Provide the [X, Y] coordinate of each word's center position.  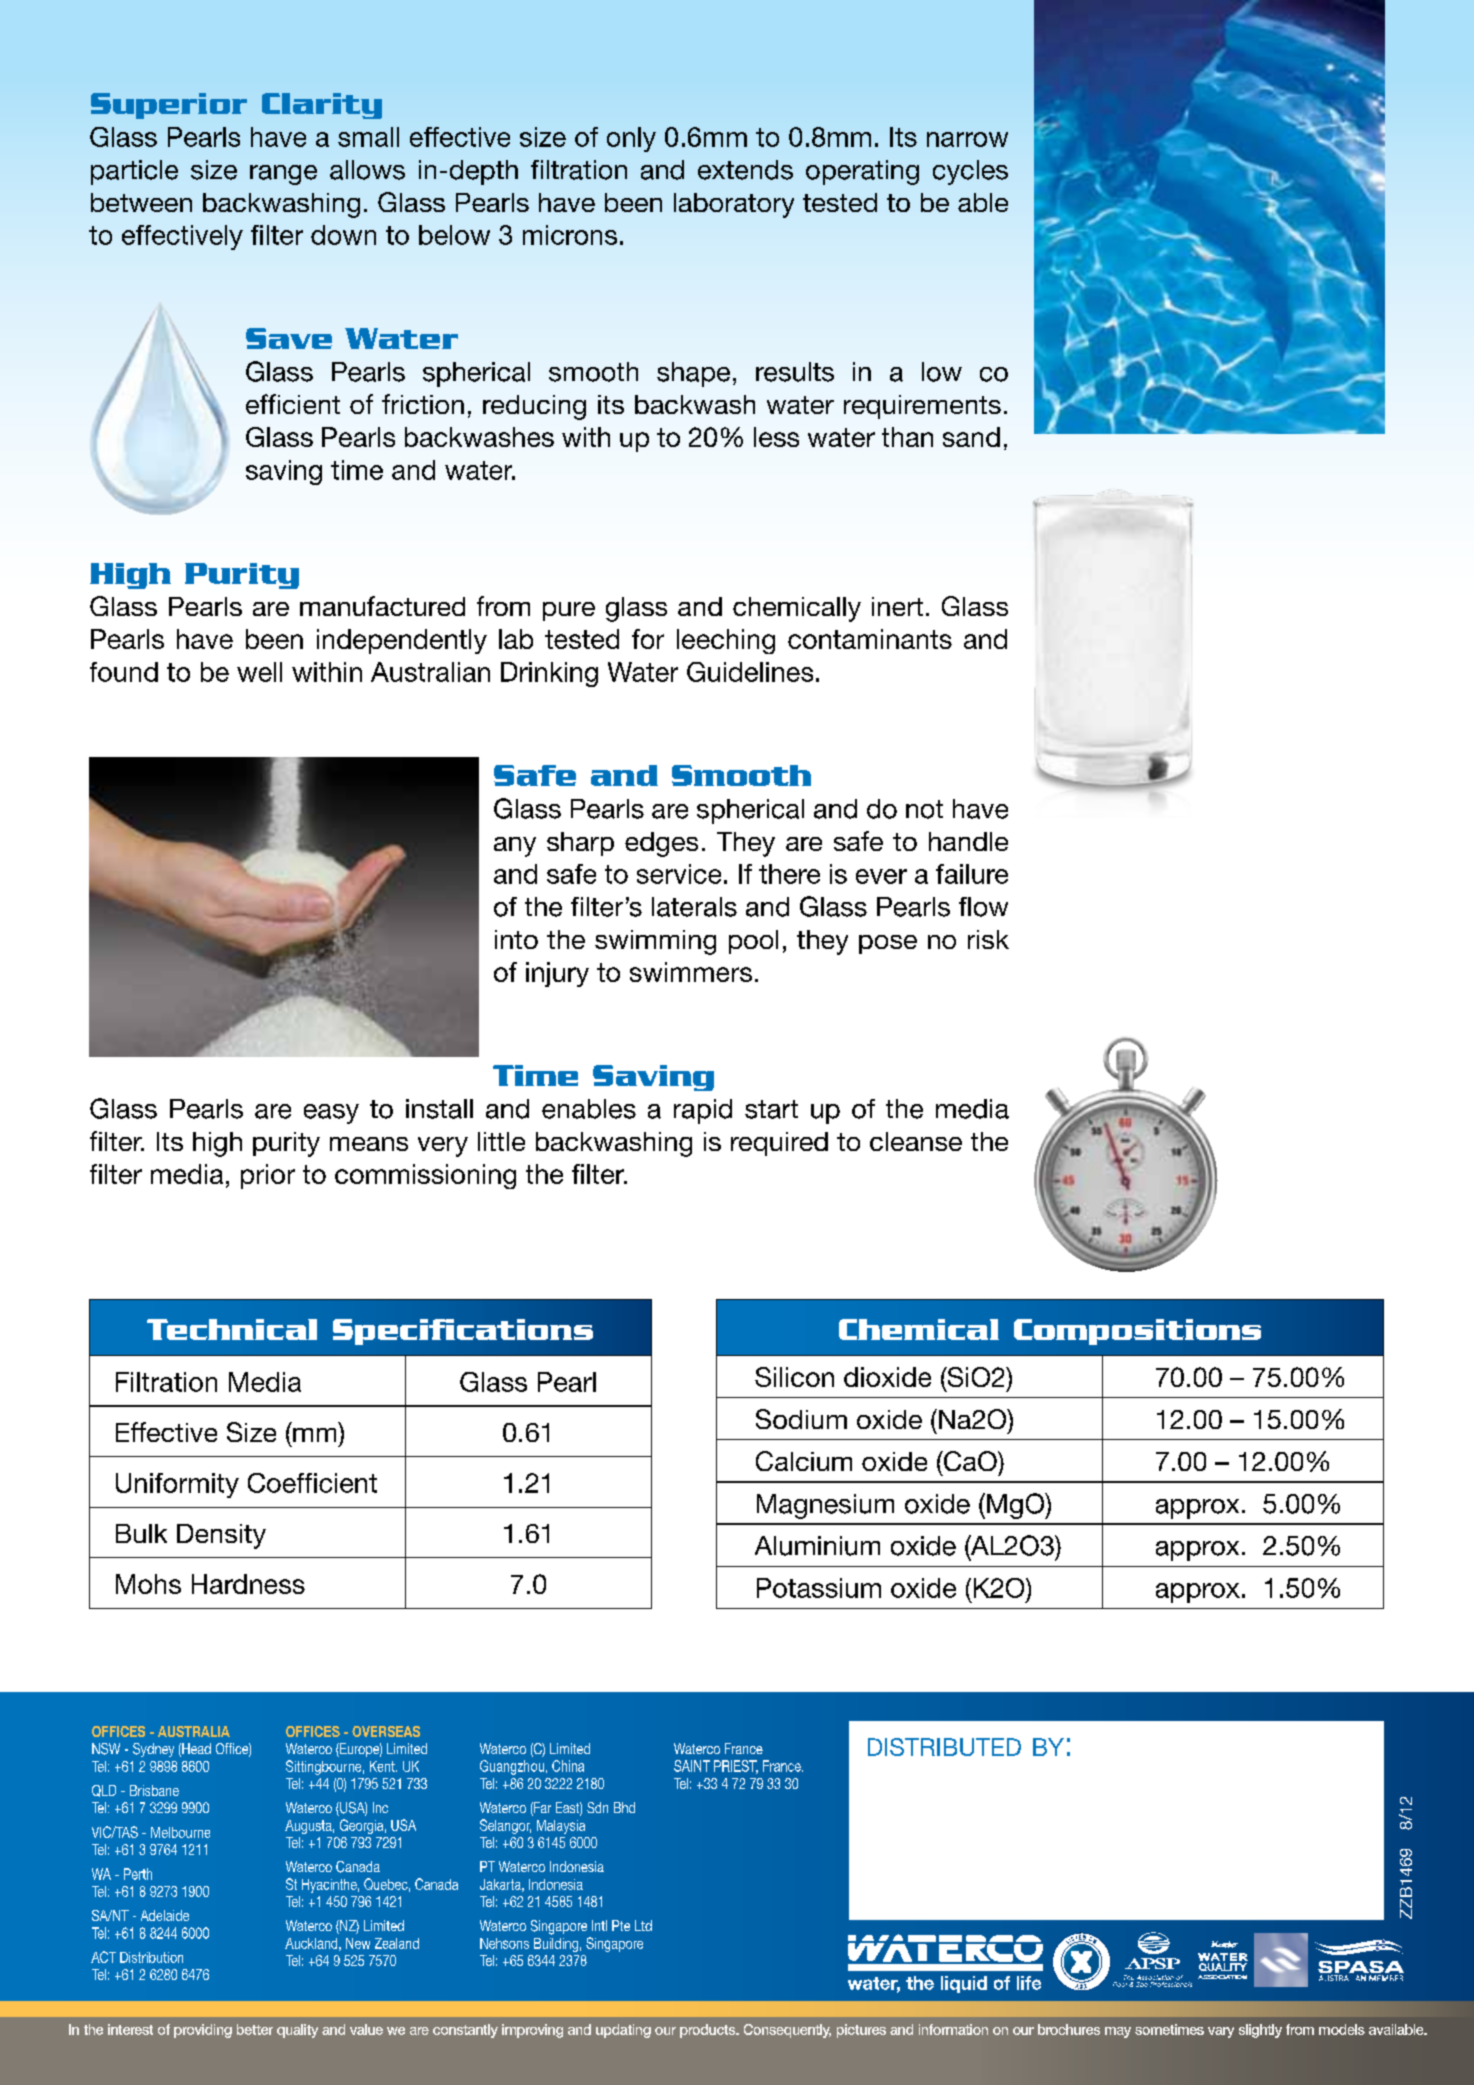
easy [331, 1114]
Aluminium [817, 1546]
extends [745, 170]
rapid [703, 1111]
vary [1221, 2032]
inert [897, 606]
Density [221, 1536]
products [709, 2031]
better [255, 2029]
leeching [726, 641]
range [283, 175]
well [259, 672]
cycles [970, 172]
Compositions [1137, 1332]
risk [988, 939]
